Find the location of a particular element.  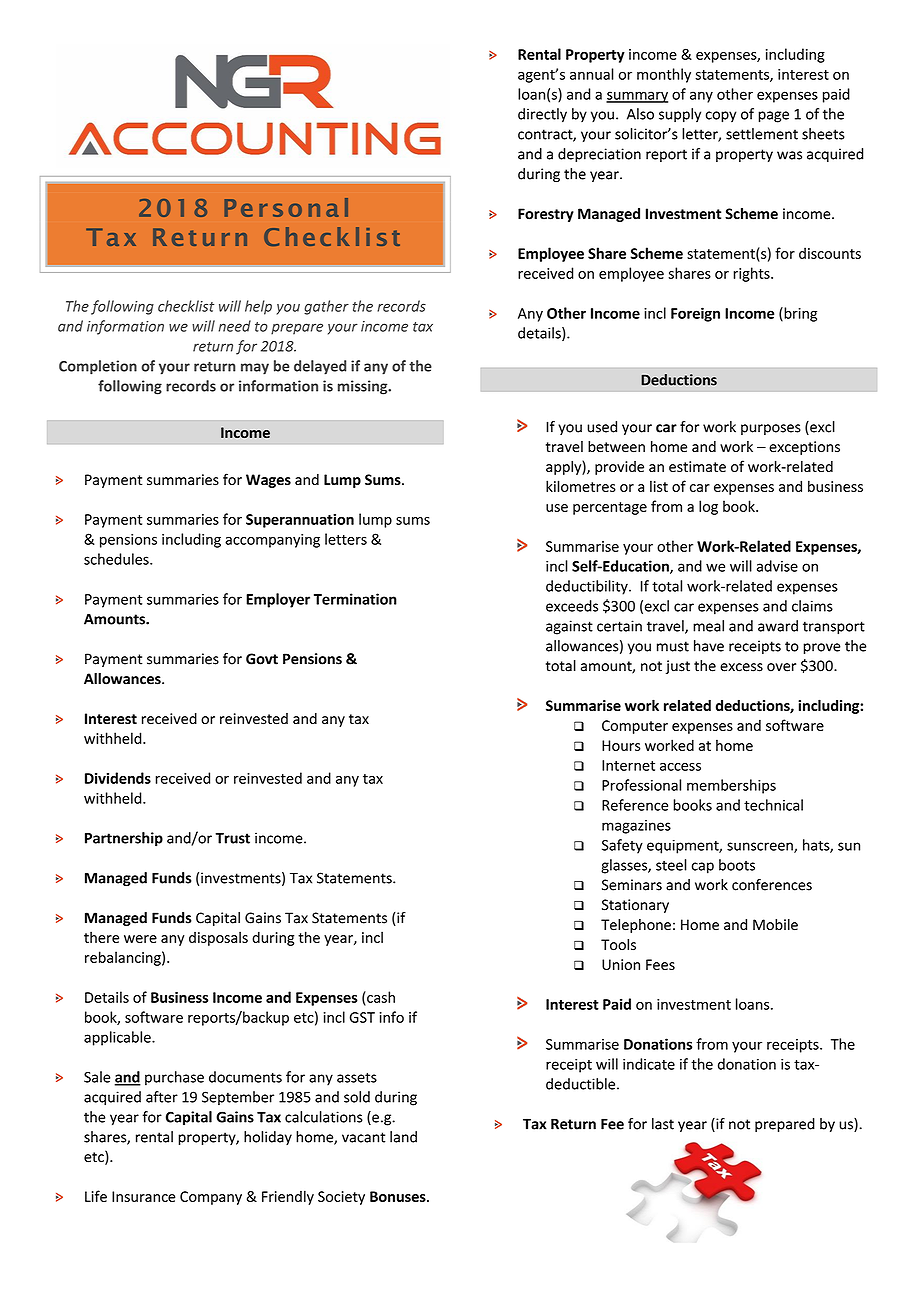

delayed is located at coordinates (320, 367).
